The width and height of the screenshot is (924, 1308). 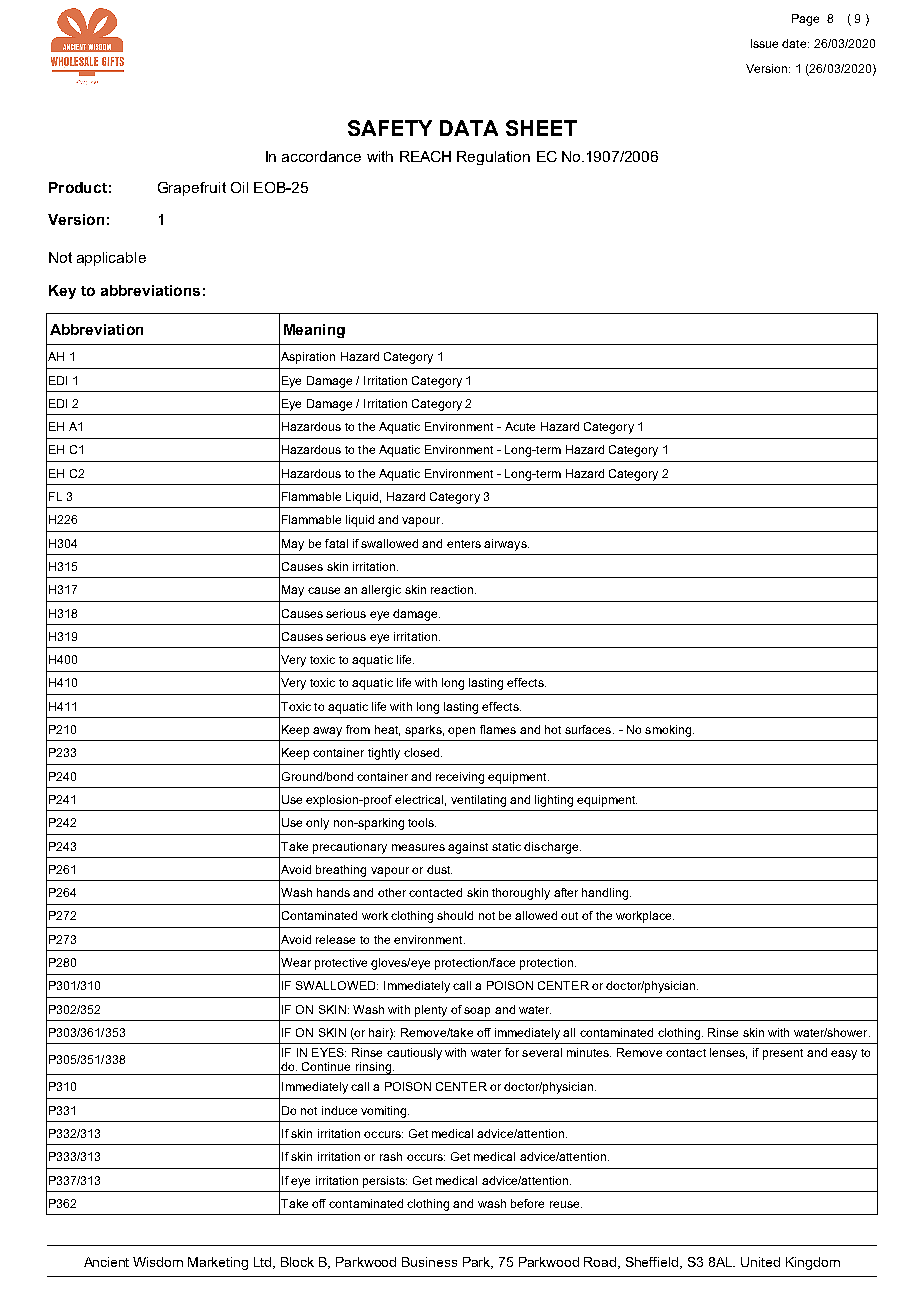 What do you see at coordinates (469, 128) in the screenshot?
I see `DATA` at bounding box center [469, 128].
